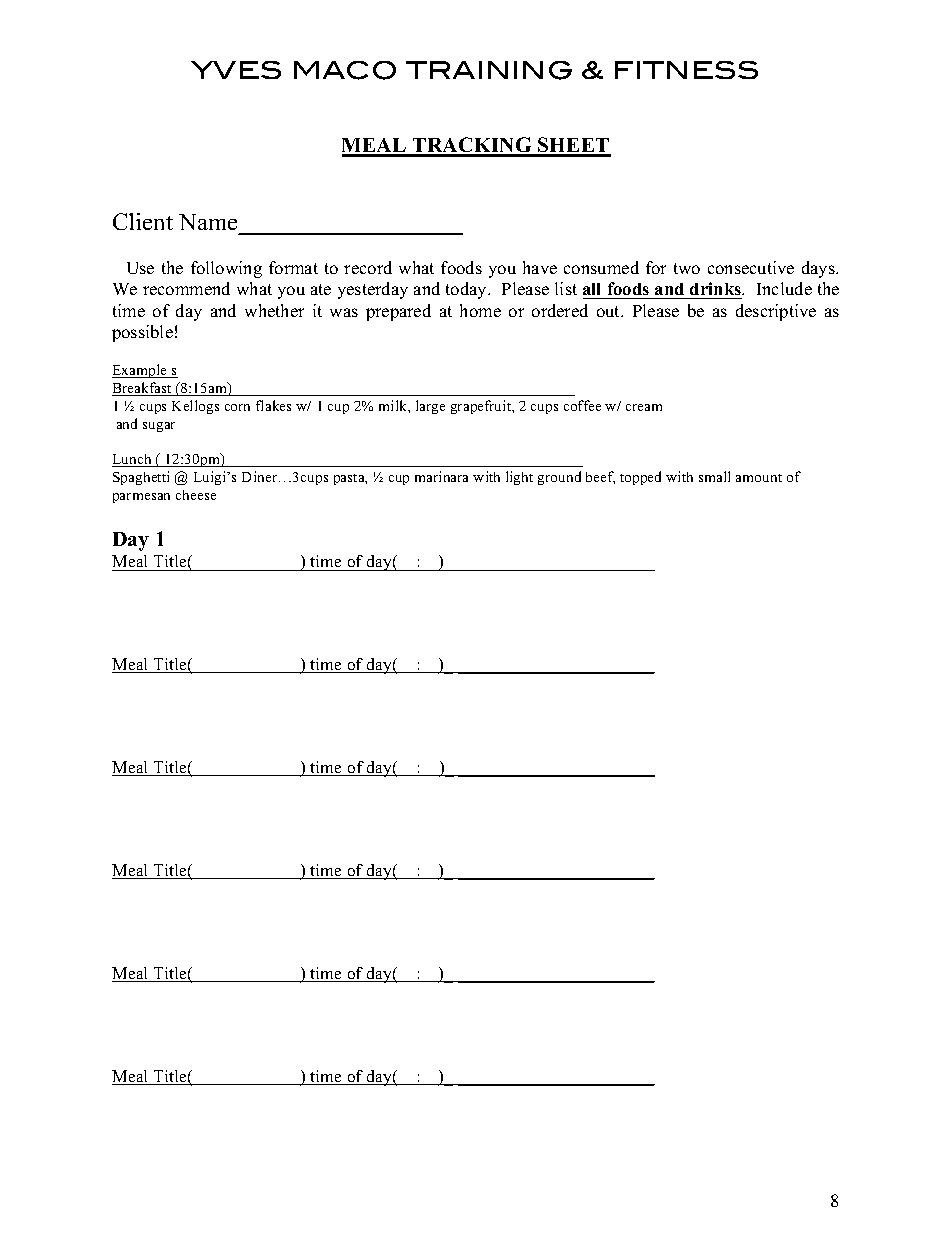 The image size is (952, 1233). Describe the element at coordinates (686, 70) in the page. I see `FITNESS` at that location.
